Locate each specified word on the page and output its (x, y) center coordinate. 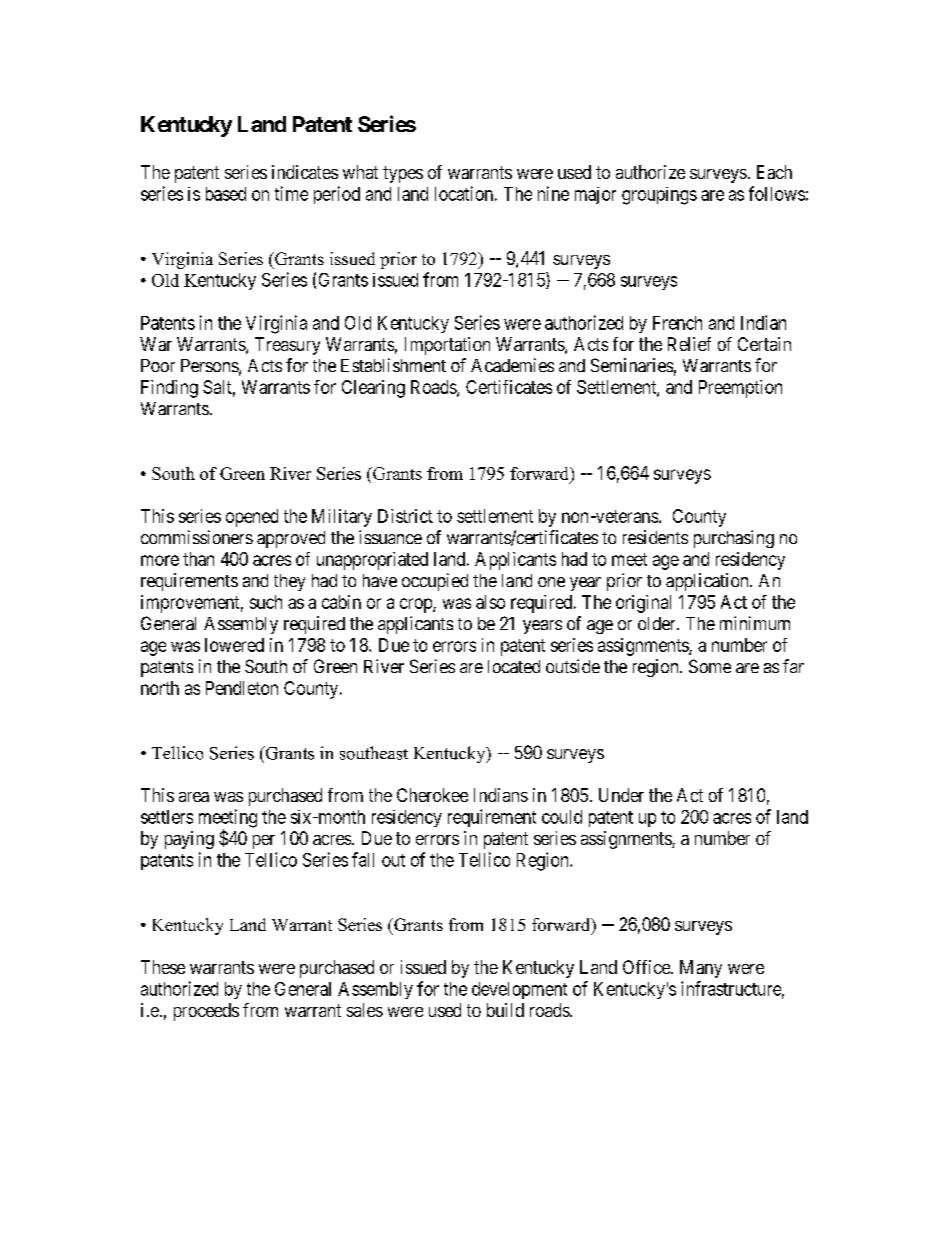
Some (710, 666)
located (514, 666)
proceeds (206, 1012)
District (405, 516)
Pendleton (242, 688)
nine (553, 193)
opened (252, 518)
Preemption (740, 389)
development (519, 990)
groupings (659, 196)
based (226, 194)
